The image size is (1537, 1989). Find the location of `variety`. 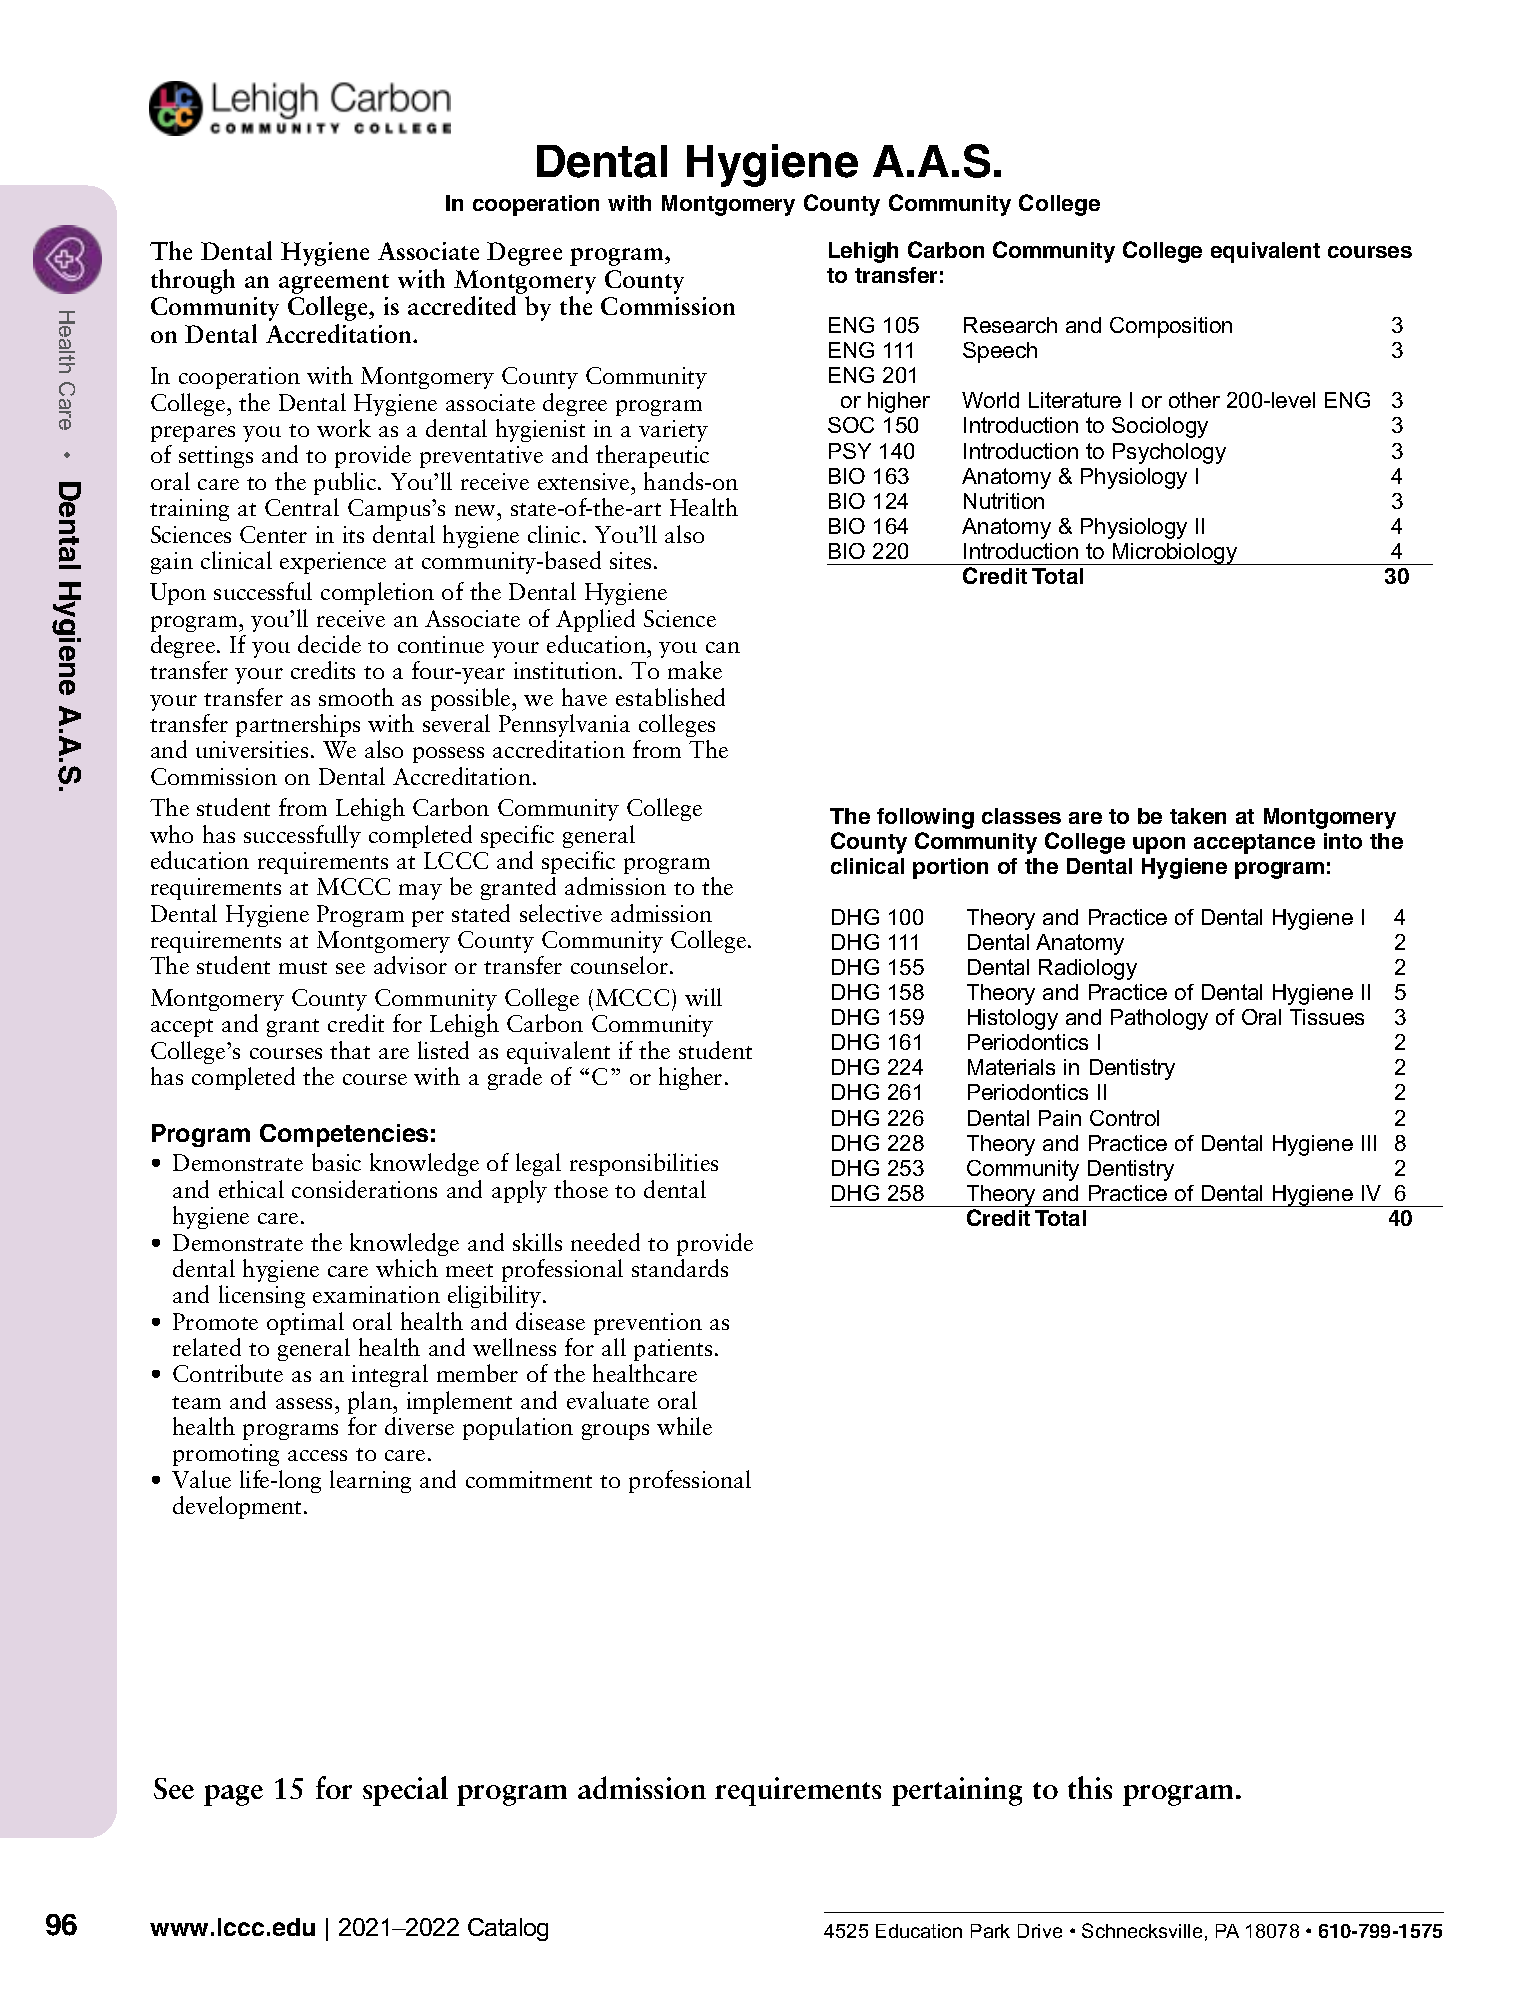

variety is located at coordinates (673, 431).
